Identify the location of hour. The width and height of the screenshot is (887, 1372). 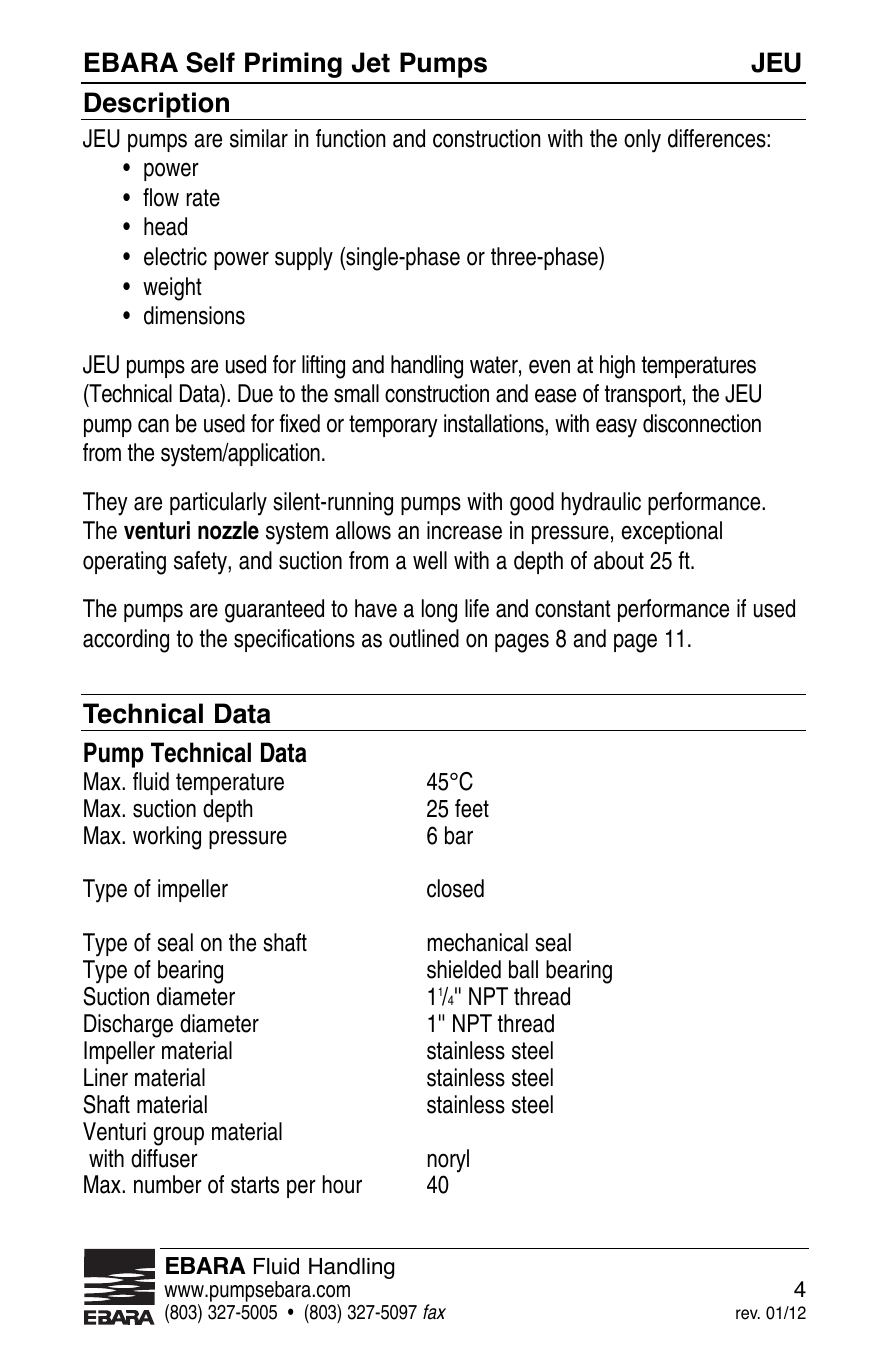
(342, 1184).
